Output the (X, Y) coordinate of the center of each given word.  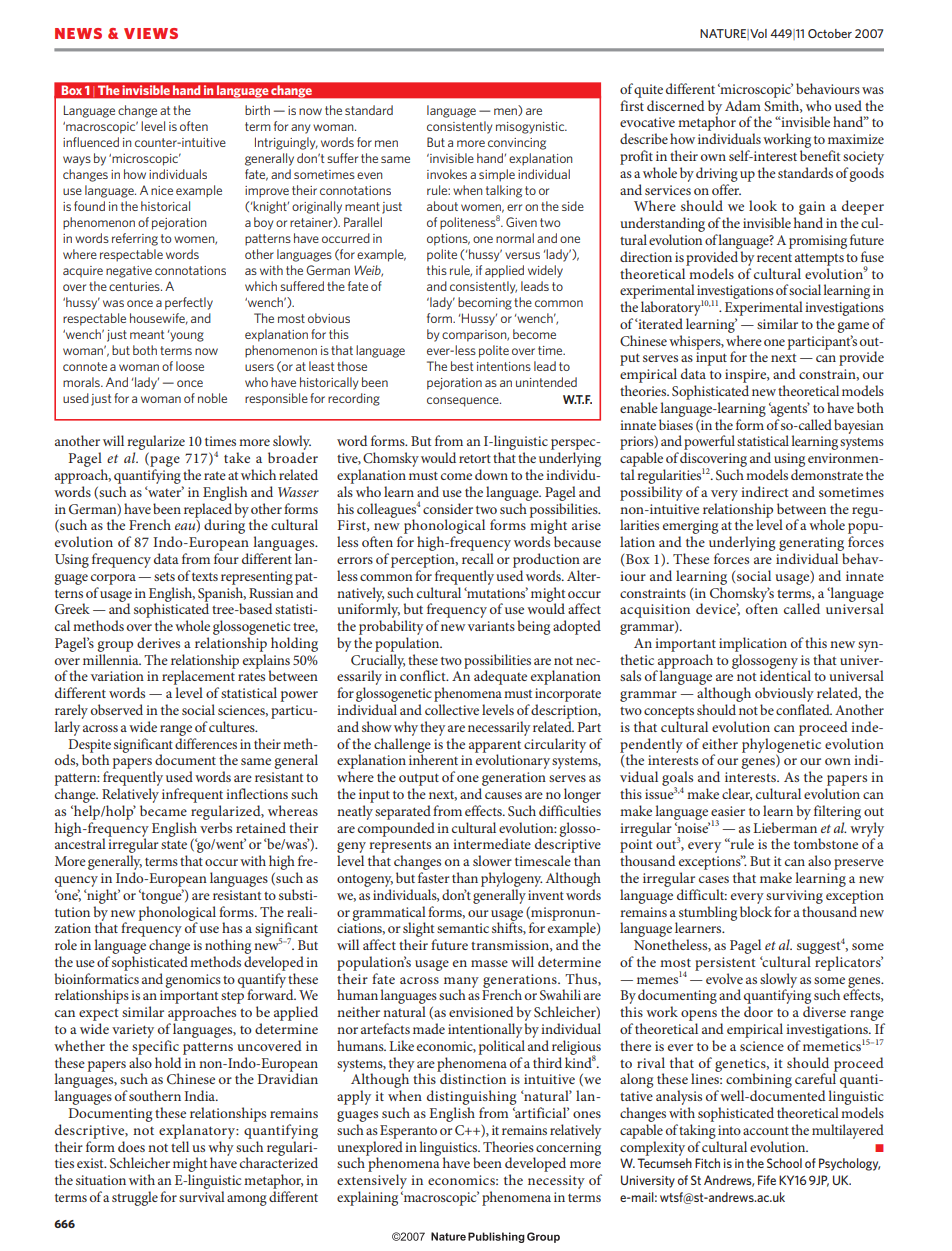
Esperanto (408, 1132)
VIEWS (151, 33)
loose (190, 366)
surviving (794, 897)
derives (158, 642)
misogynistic (531, 128)
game (853, 327)
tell (180, 1146)
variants (491, 626)
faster (434, 877)
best (462, 366)
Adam (743, 105)
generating (811, 544)
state (174, 844)
